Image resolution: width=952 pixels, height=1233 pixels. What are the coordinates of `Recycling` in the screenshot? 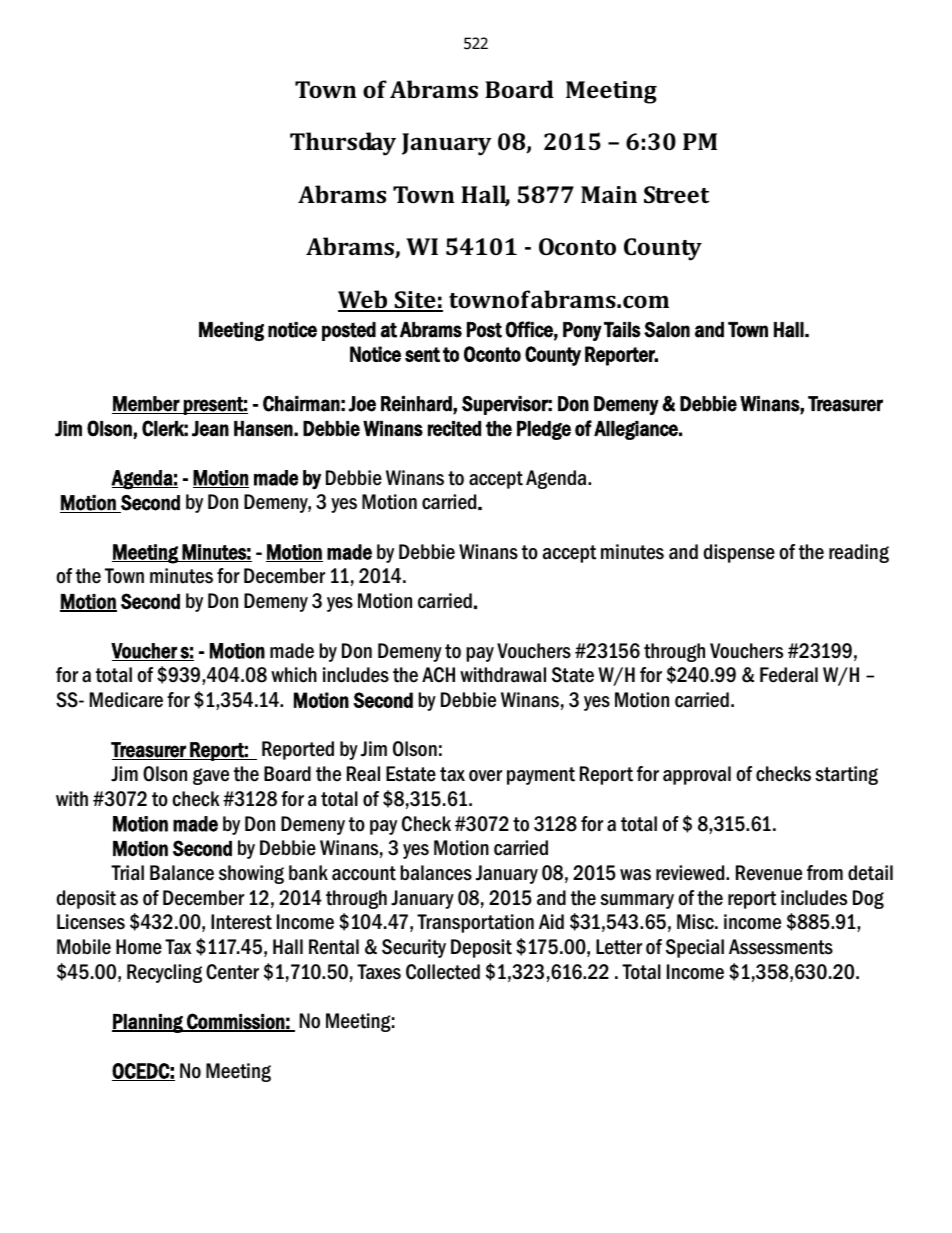 It's located at (164, 973).
